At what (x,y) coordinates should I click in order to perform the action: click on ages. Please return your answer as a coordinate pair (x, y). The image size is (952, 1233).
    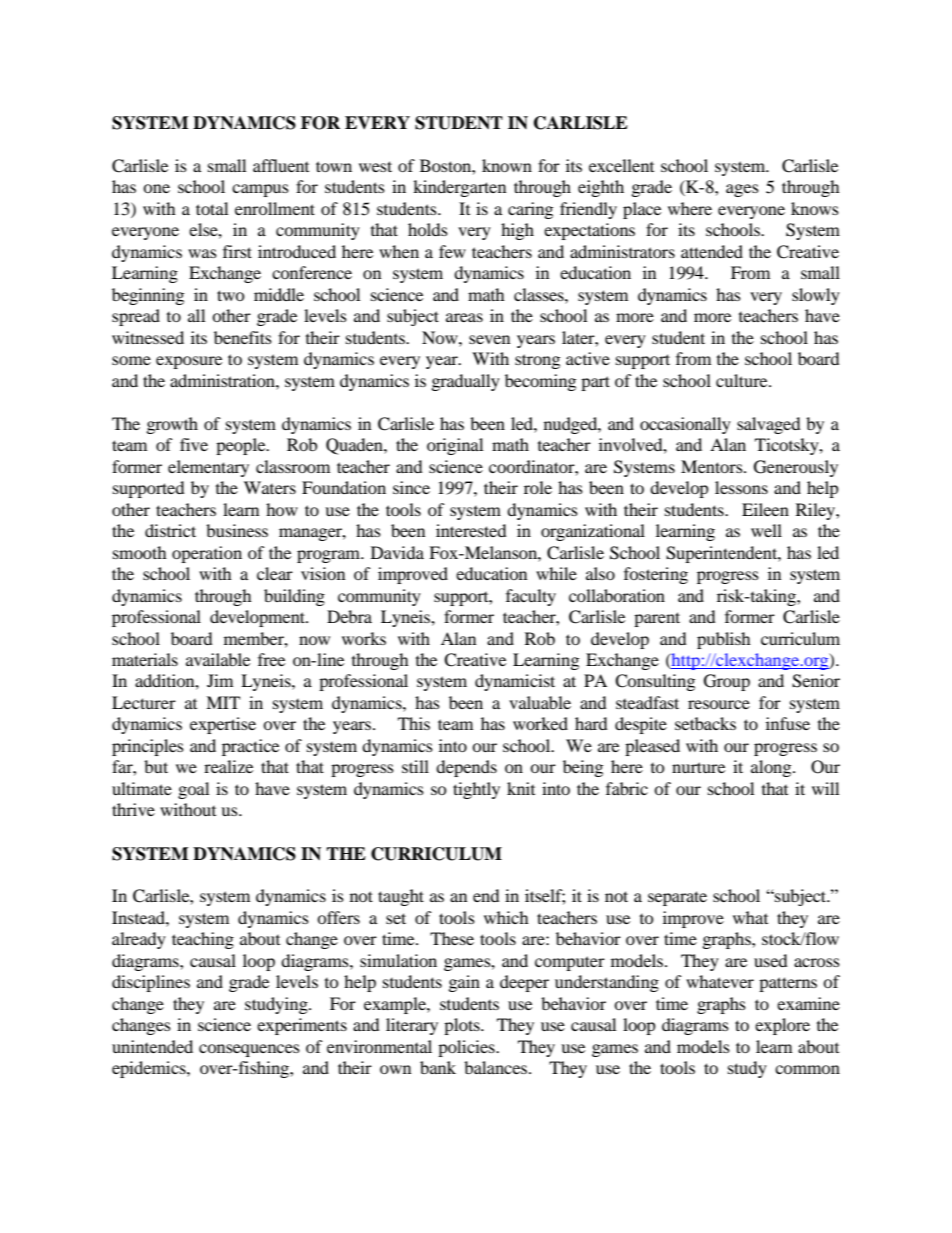
    Looking at the image, I should click on (742, 190).
